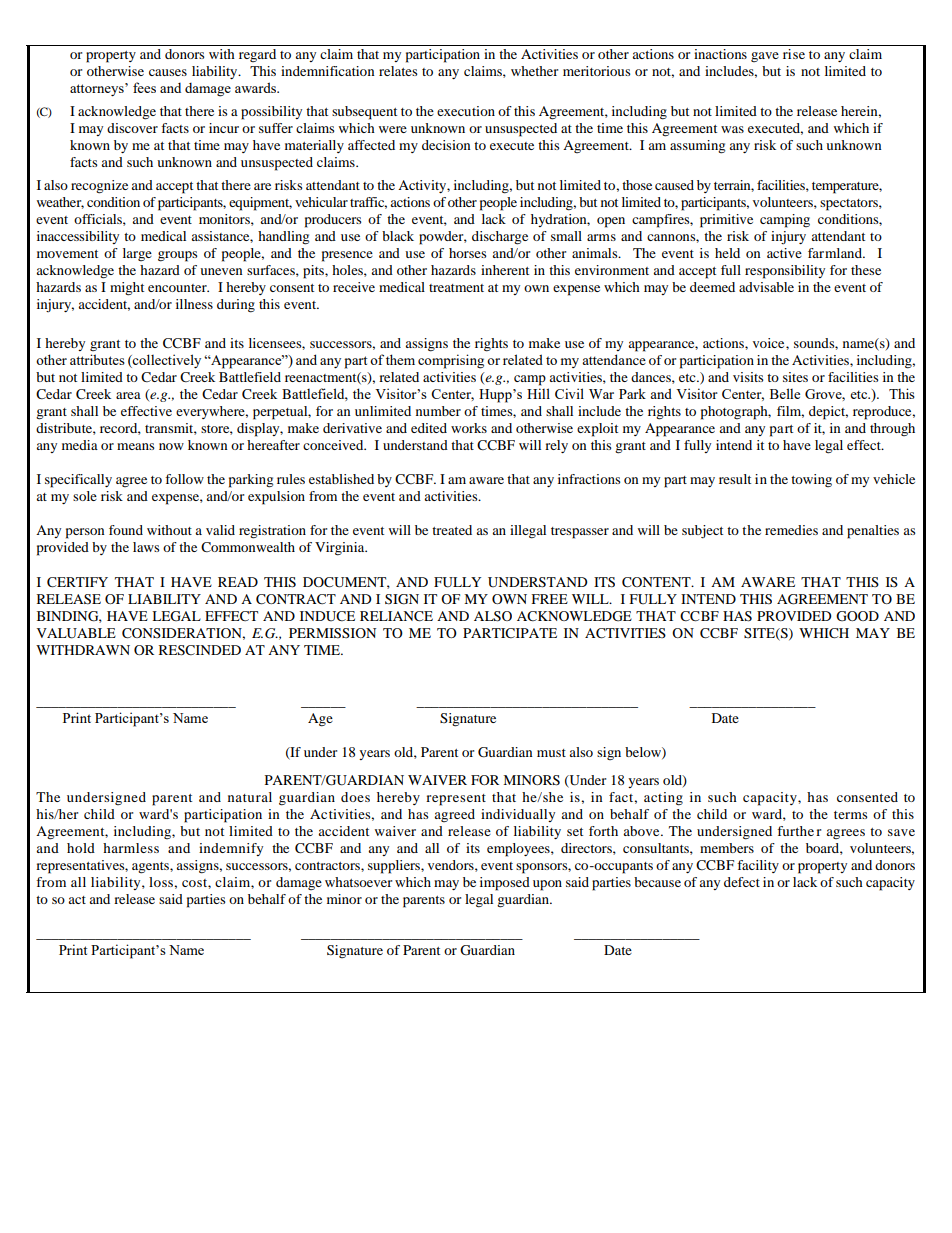  What do you see at coordinates (551, 753) in the page?
I see `must` at bounding box center [551, 753].
